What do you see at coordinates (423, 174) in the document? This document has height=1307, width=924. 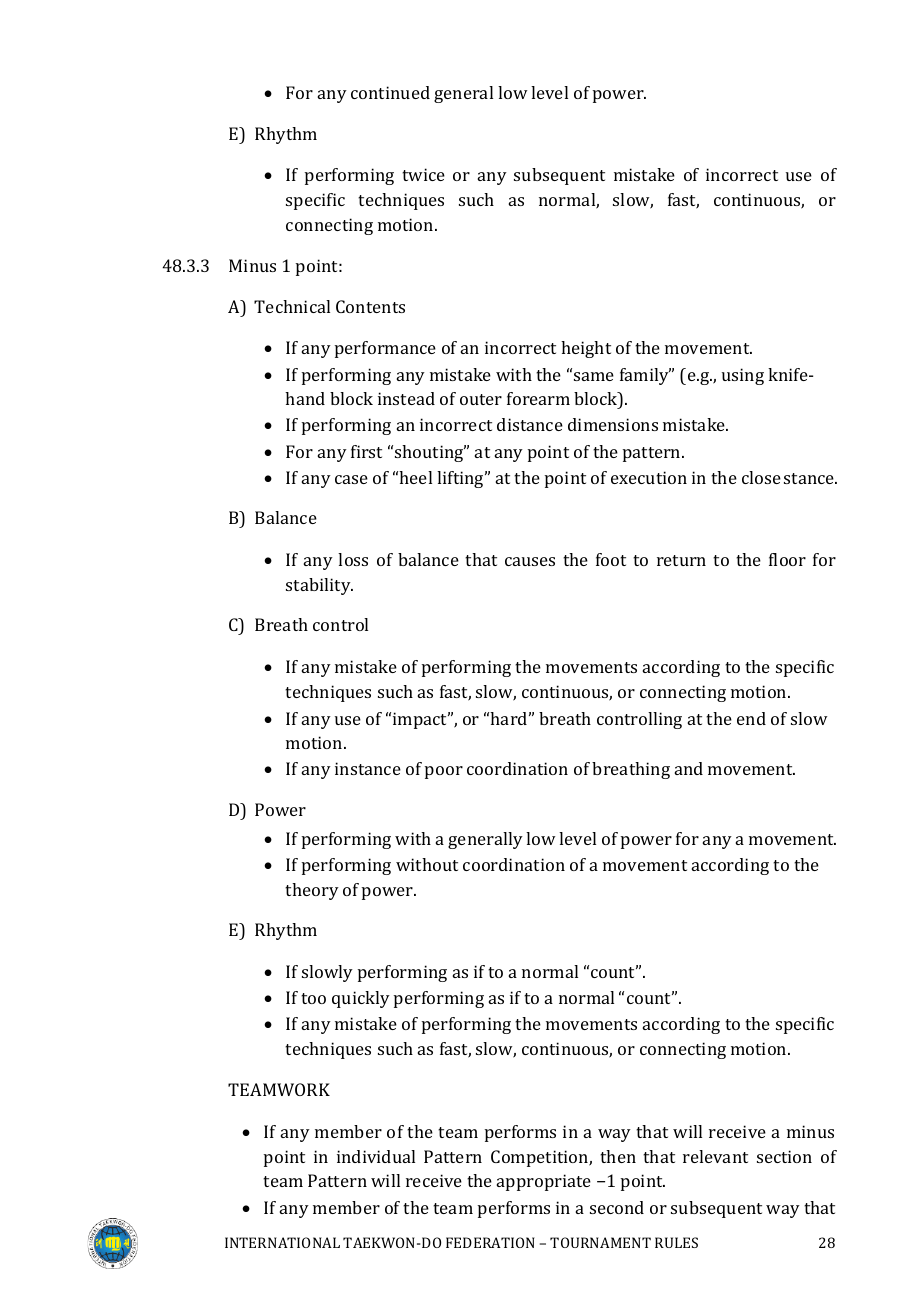 I see `twice` at bounding box center [423, 174].
